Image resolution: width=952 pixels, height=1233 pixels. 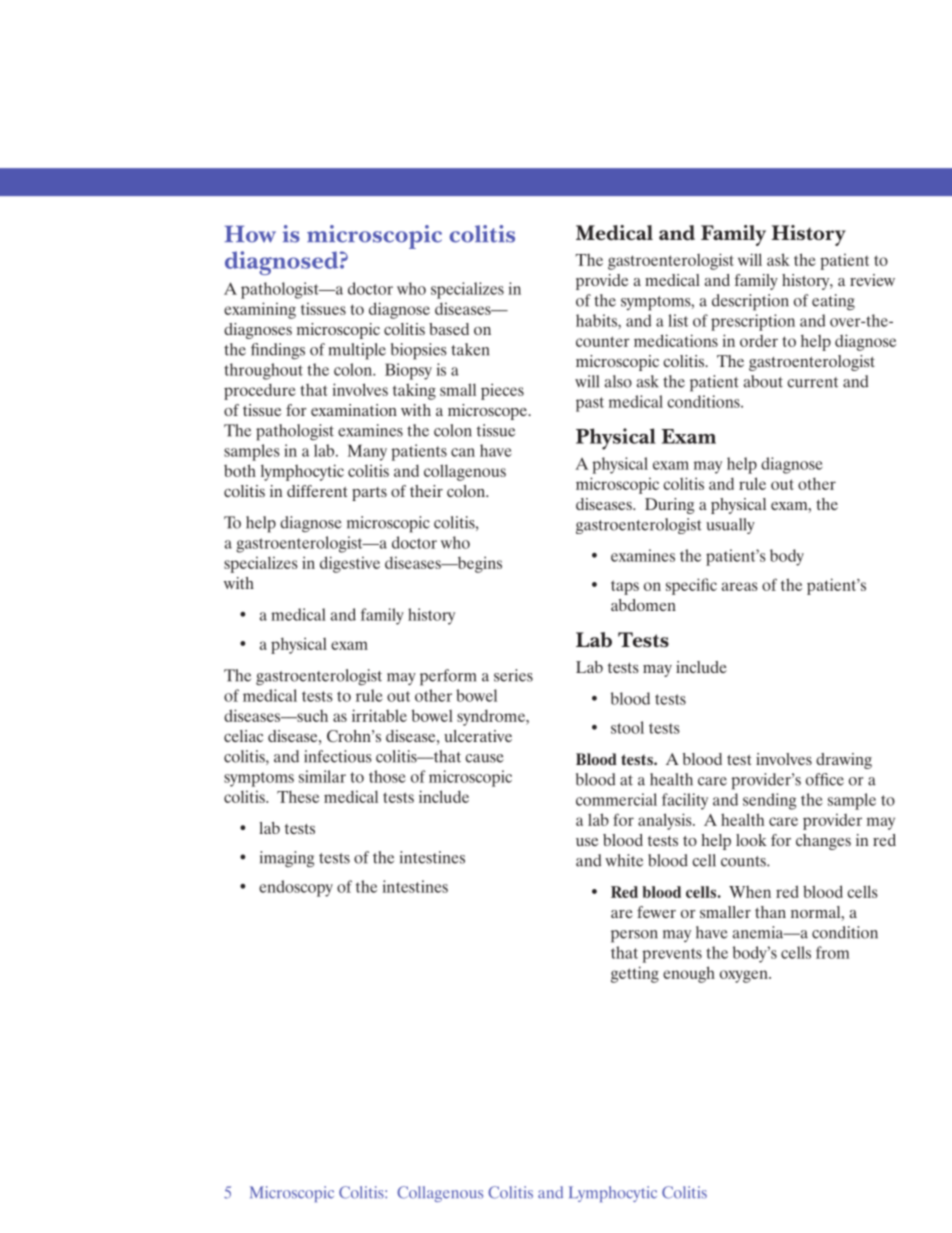 I want to click on digestive, so click(x=350, y=564).
